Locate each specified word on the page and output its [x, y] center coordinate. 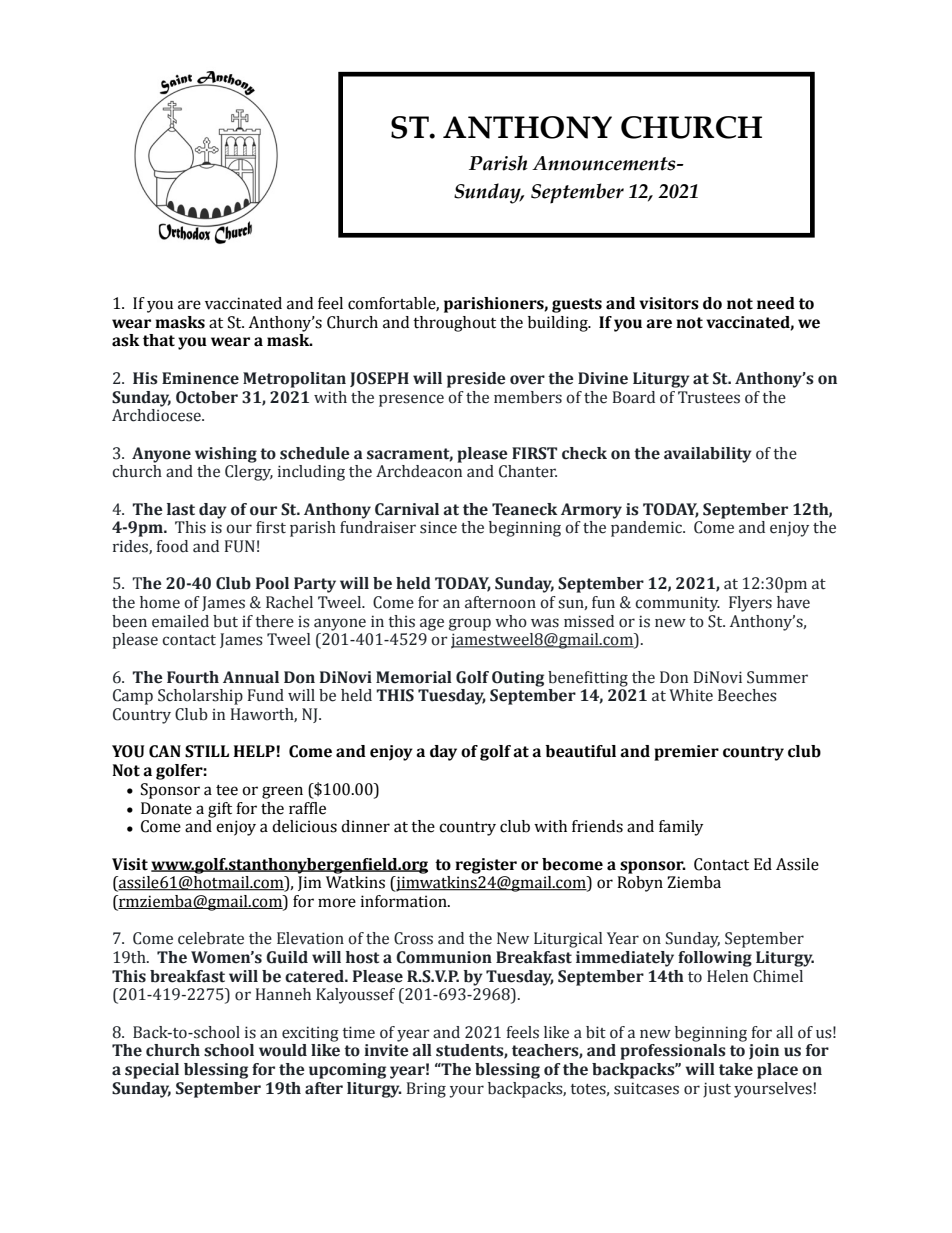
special [152, 1071]
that [159, 340]
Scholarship [200, 697]
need [776, 303]
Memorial [414, 677]
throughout [454, 324]
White [691, 695]
